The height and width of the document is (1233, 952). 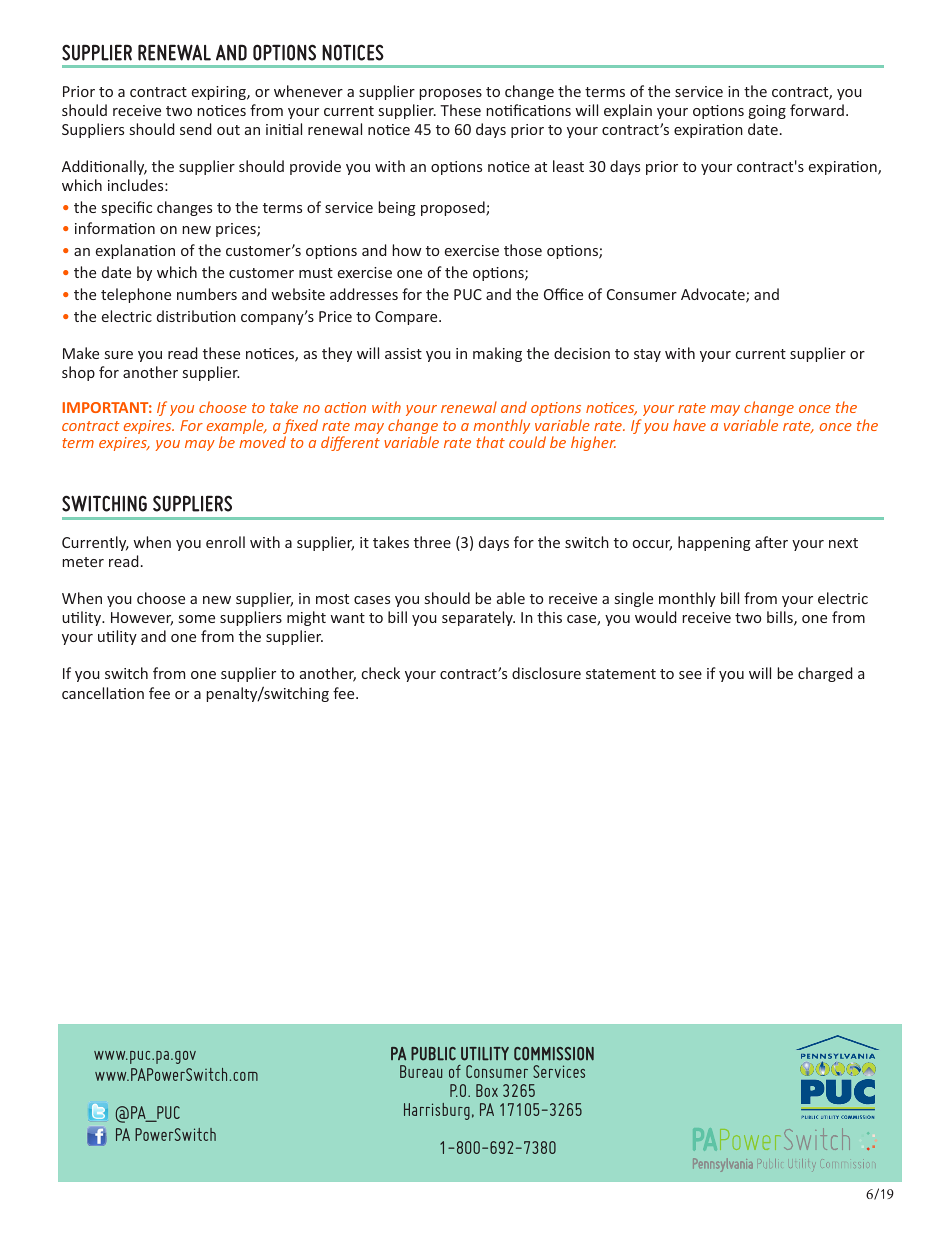 What do you see at coordinates (690, 675) in the document?
I see `see` at bounding box center [690, 675].
